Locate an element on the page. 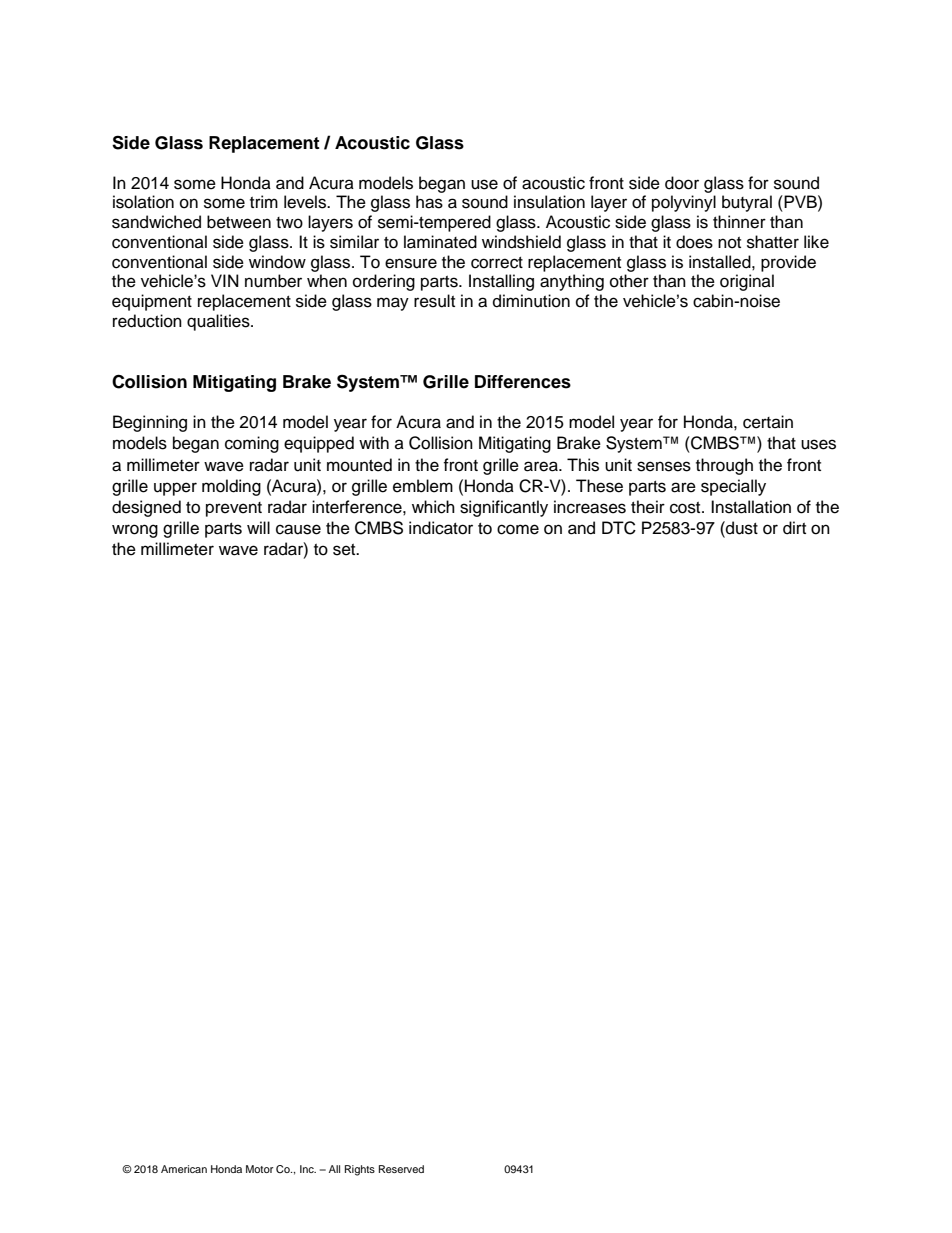 The image size is (952, 1233). Motor is located at coordinates (260, 1169).
